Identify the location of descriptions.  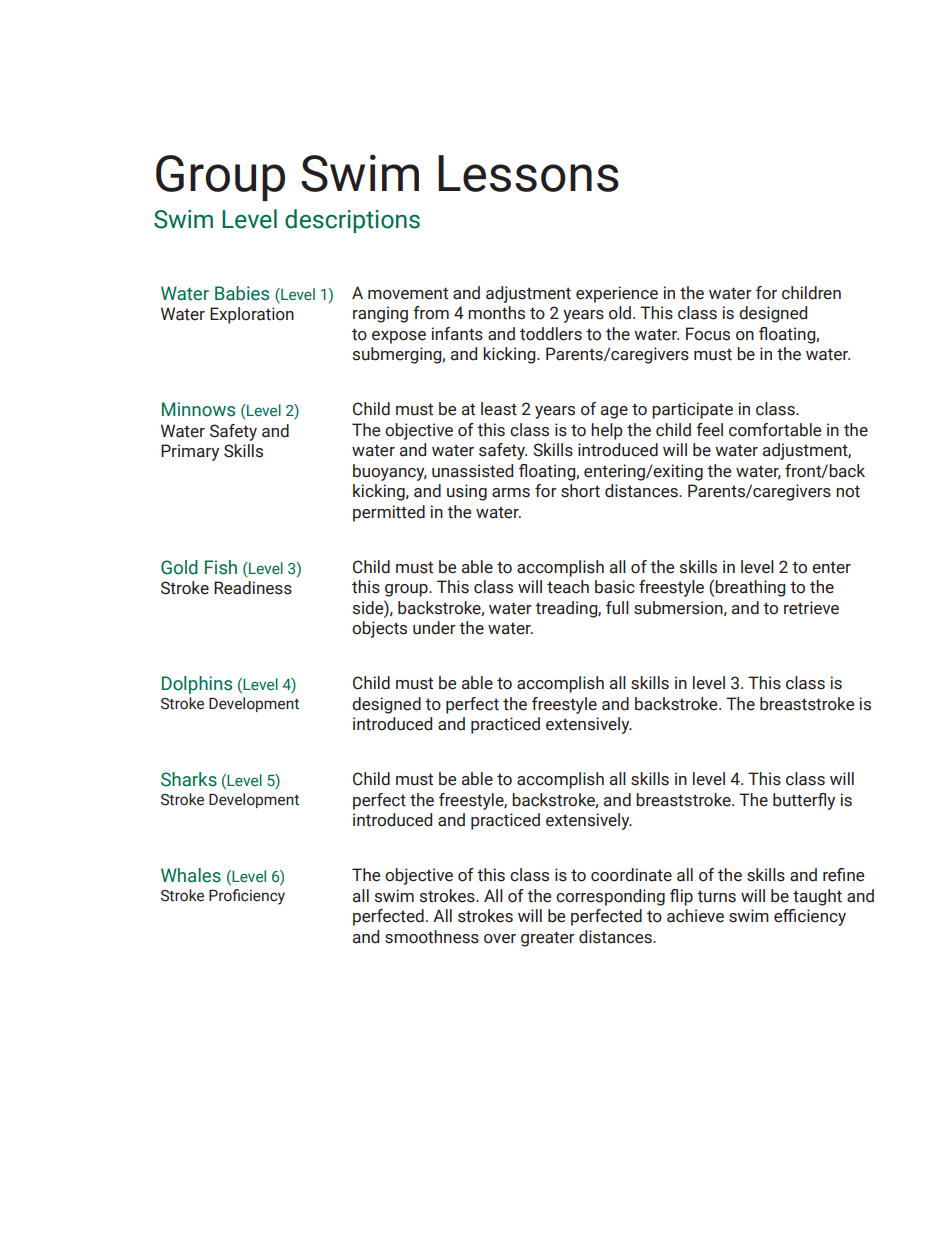
(352, 221).
